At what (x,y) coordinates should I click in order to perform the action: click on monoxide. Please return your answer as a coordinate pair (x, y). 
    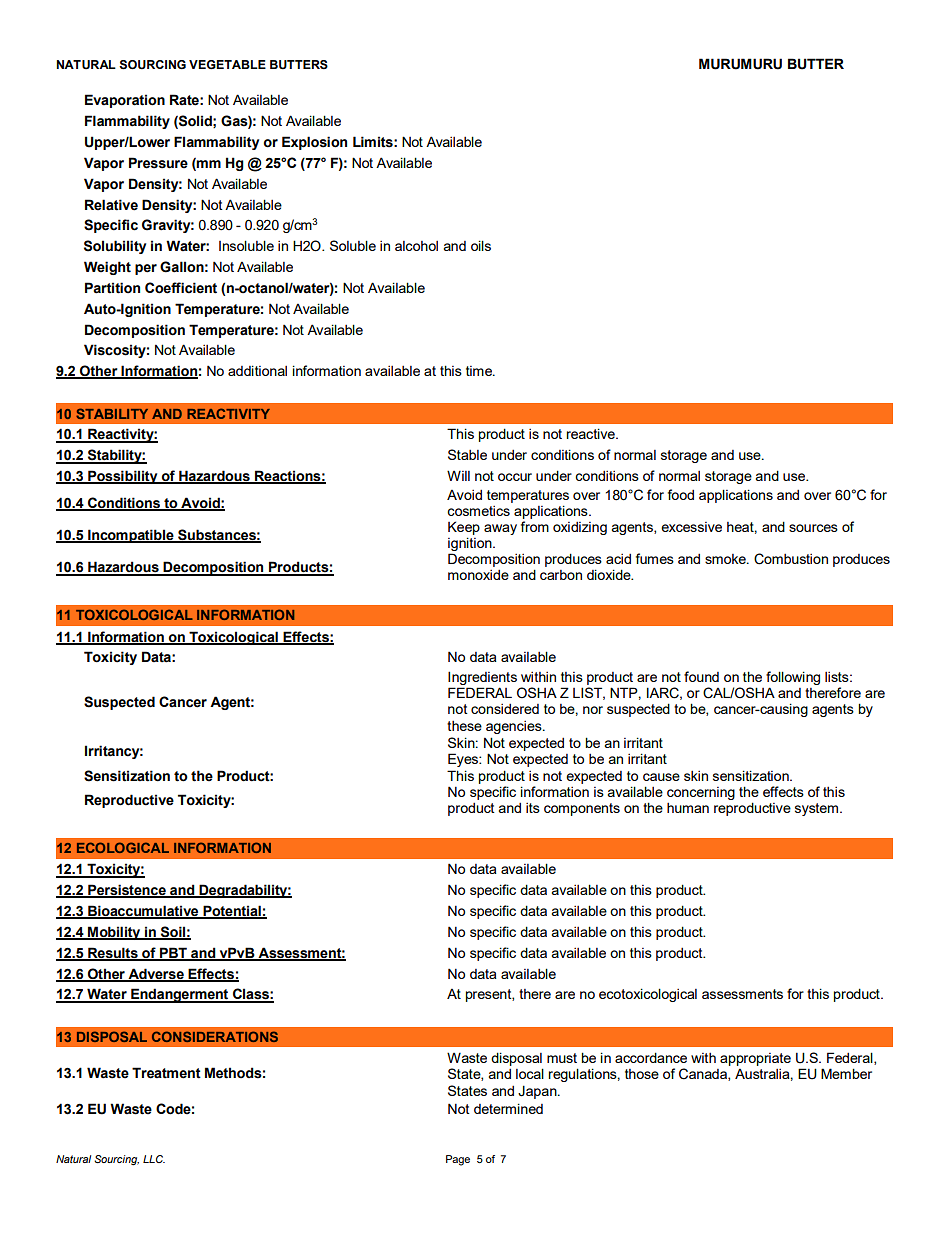
    Looking at the image, I should click on (478, 575).
